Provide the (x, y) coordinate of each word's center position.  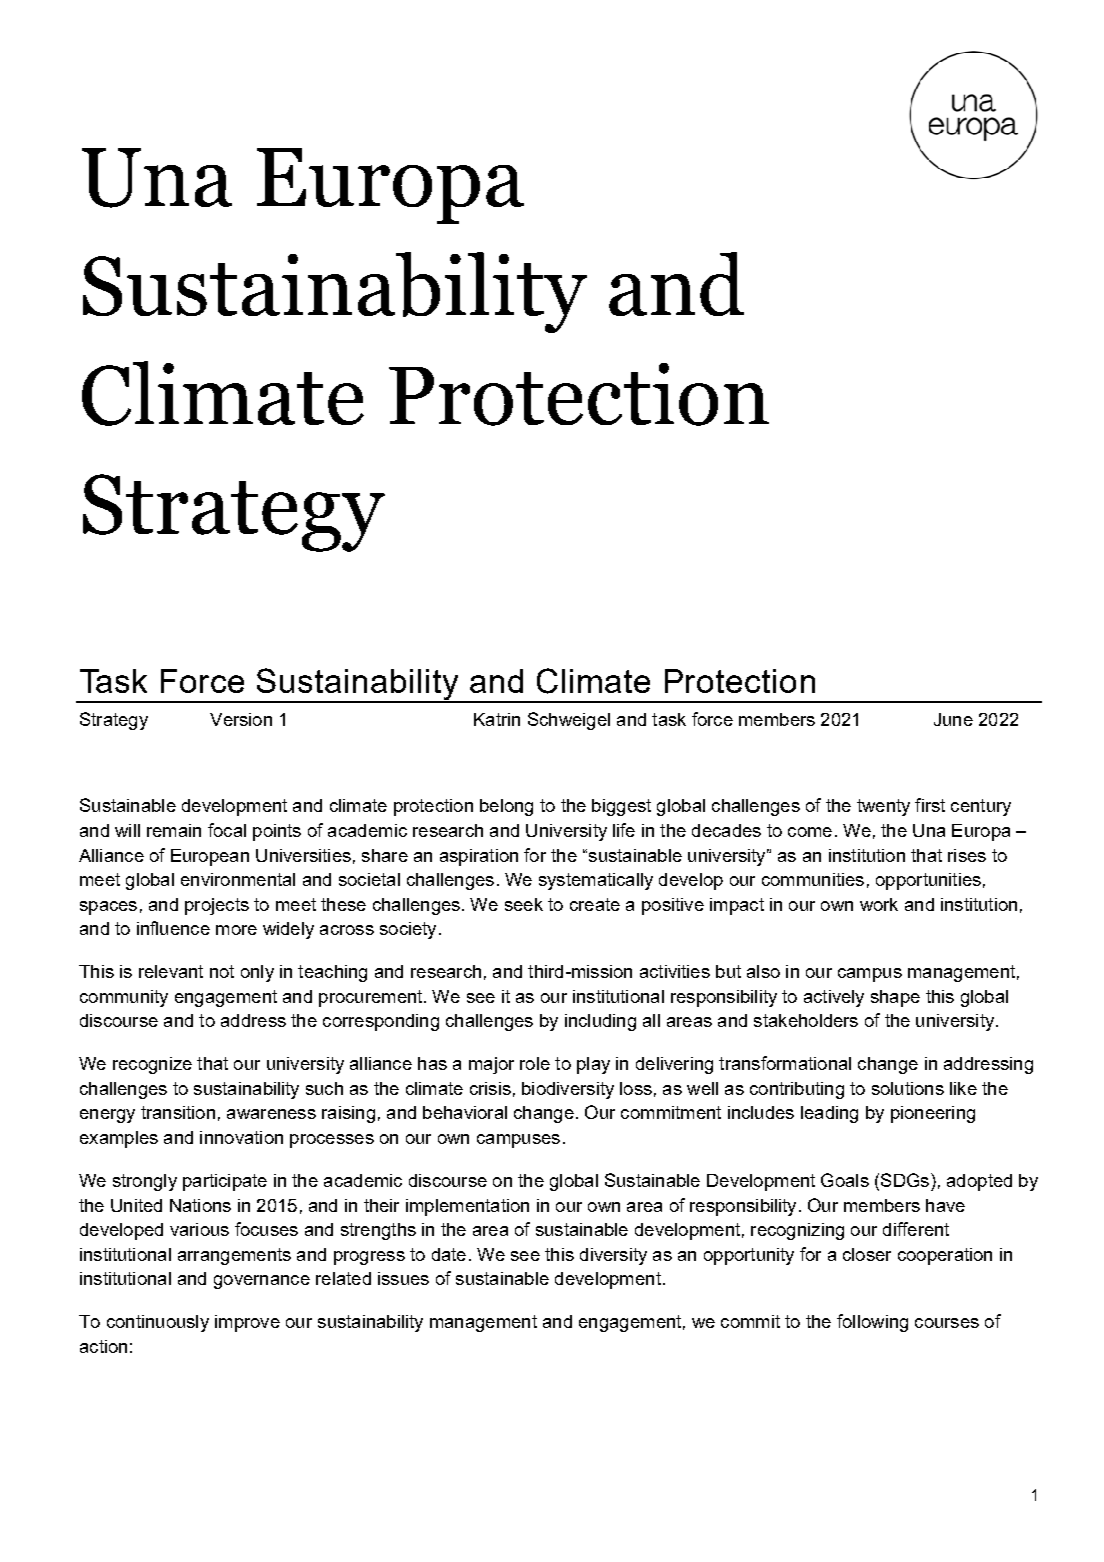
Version (241, 719)
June (953, 719)
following (872, 1323)
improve (247, 1323)
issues (403, 1278)
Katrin (497, 719)
